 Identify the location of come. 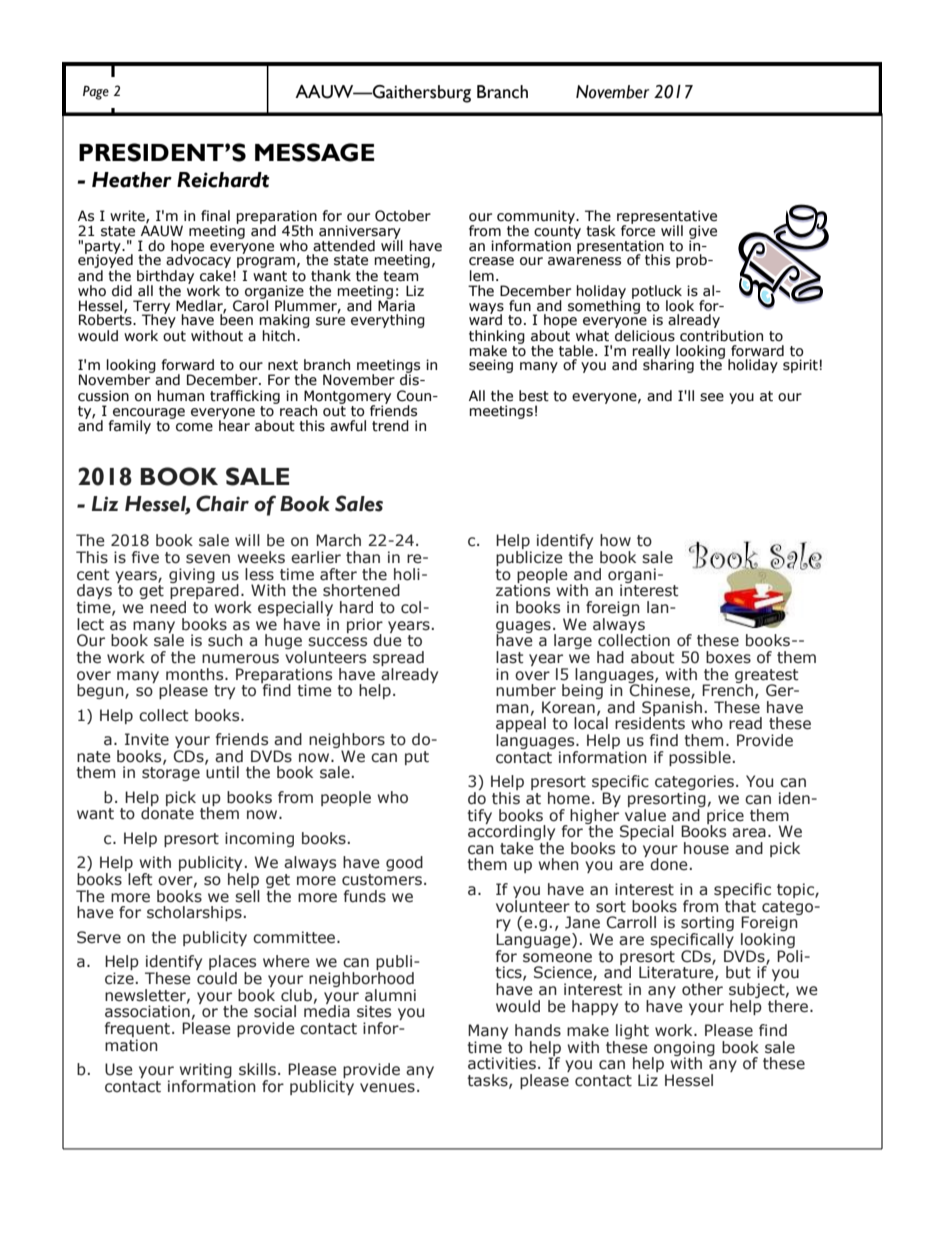
(194, 427).
